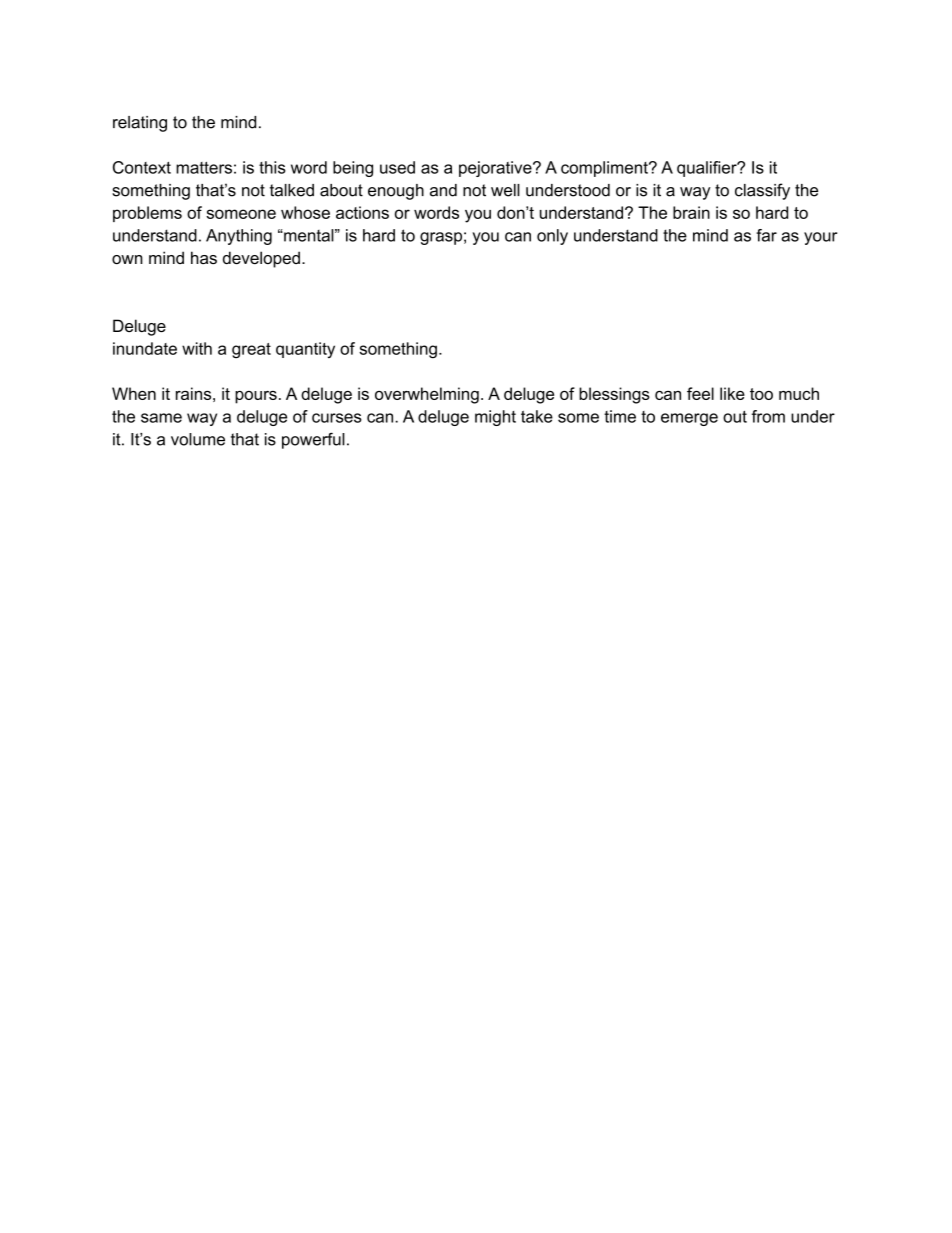 The height and width of the screenshot is (1233, 952). I want to click on volume, so click(198, 439).
